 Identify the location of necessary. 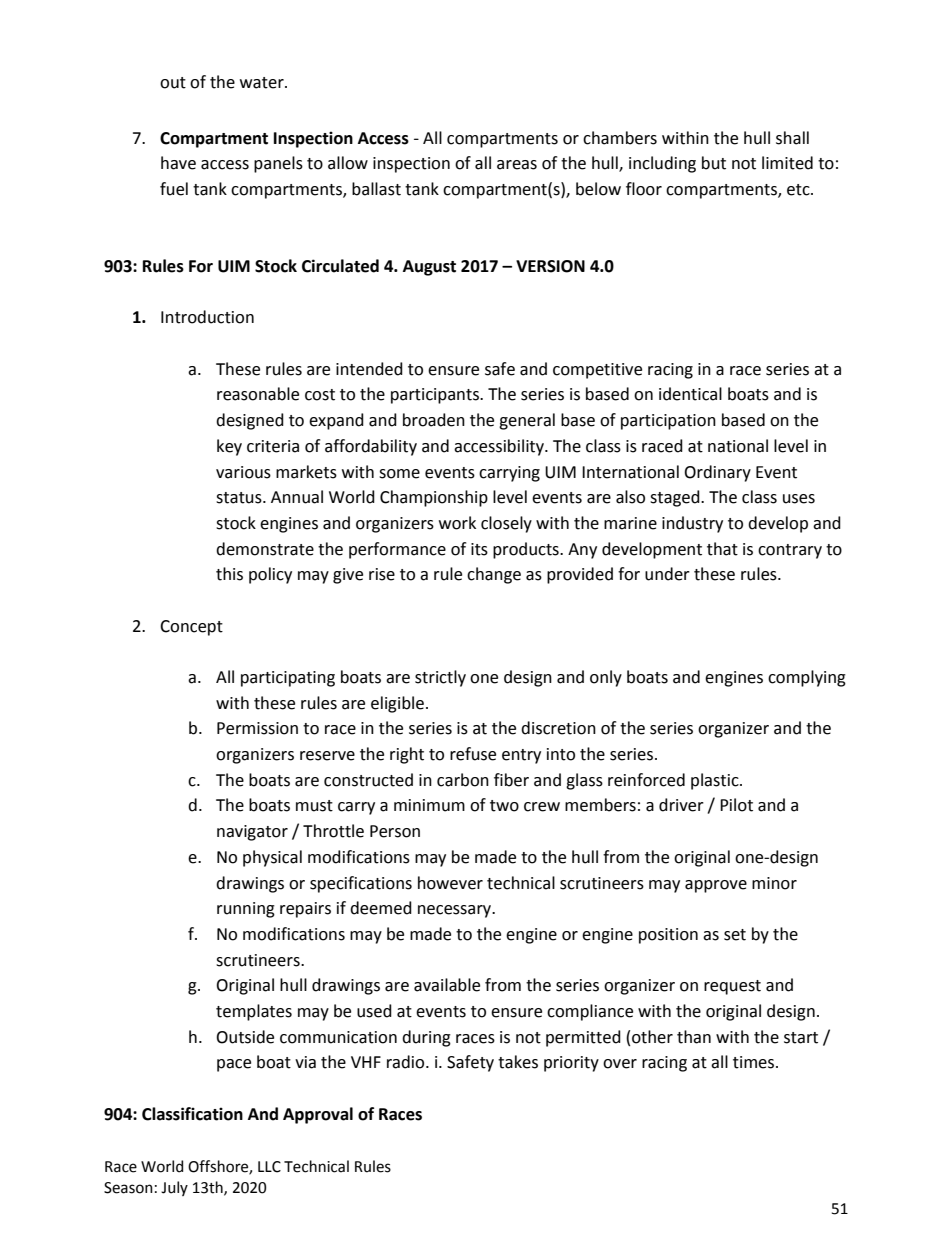
(456, 911).
